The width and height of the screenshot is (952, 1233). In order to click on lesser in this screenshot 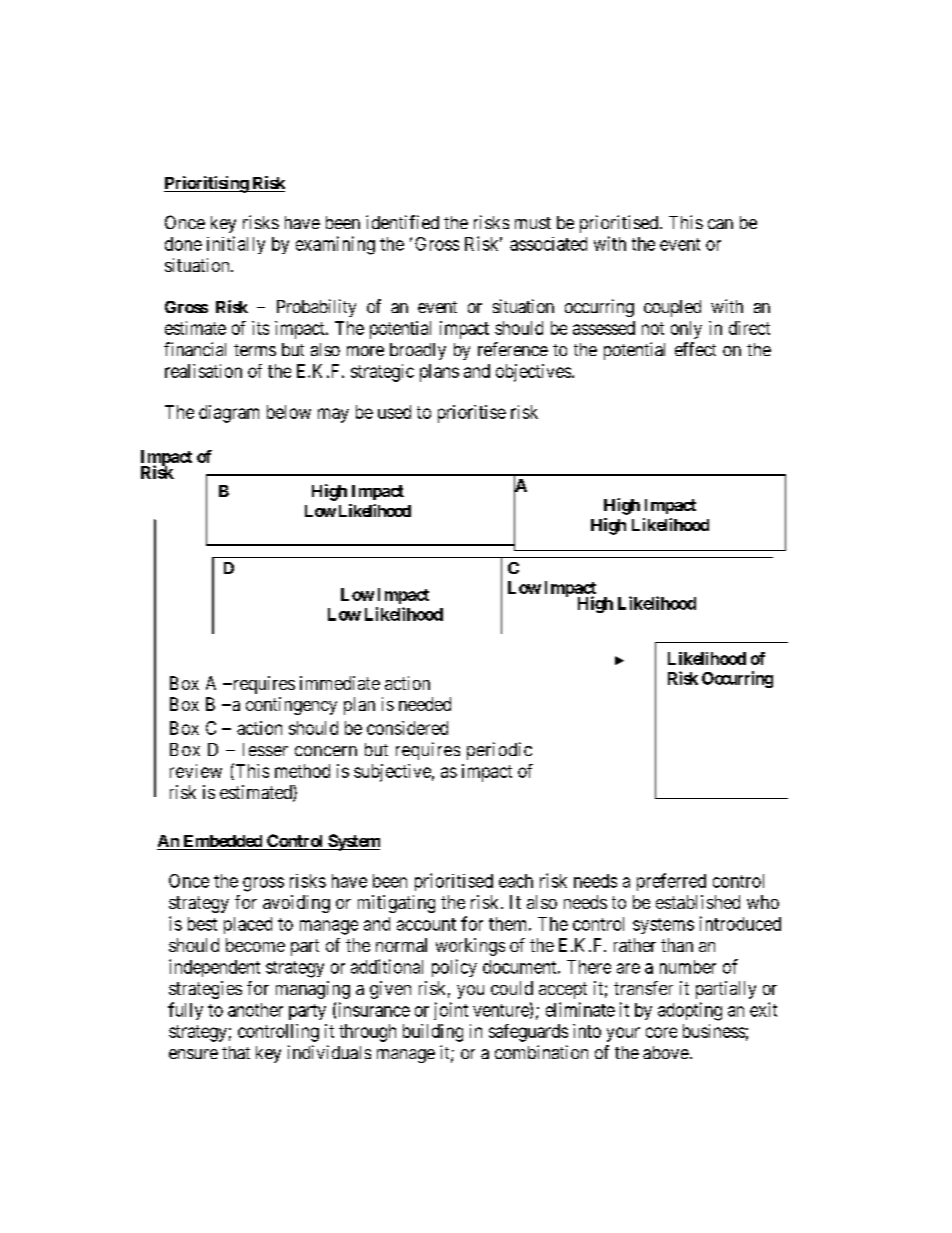, I will do `click(265, 749)`.
